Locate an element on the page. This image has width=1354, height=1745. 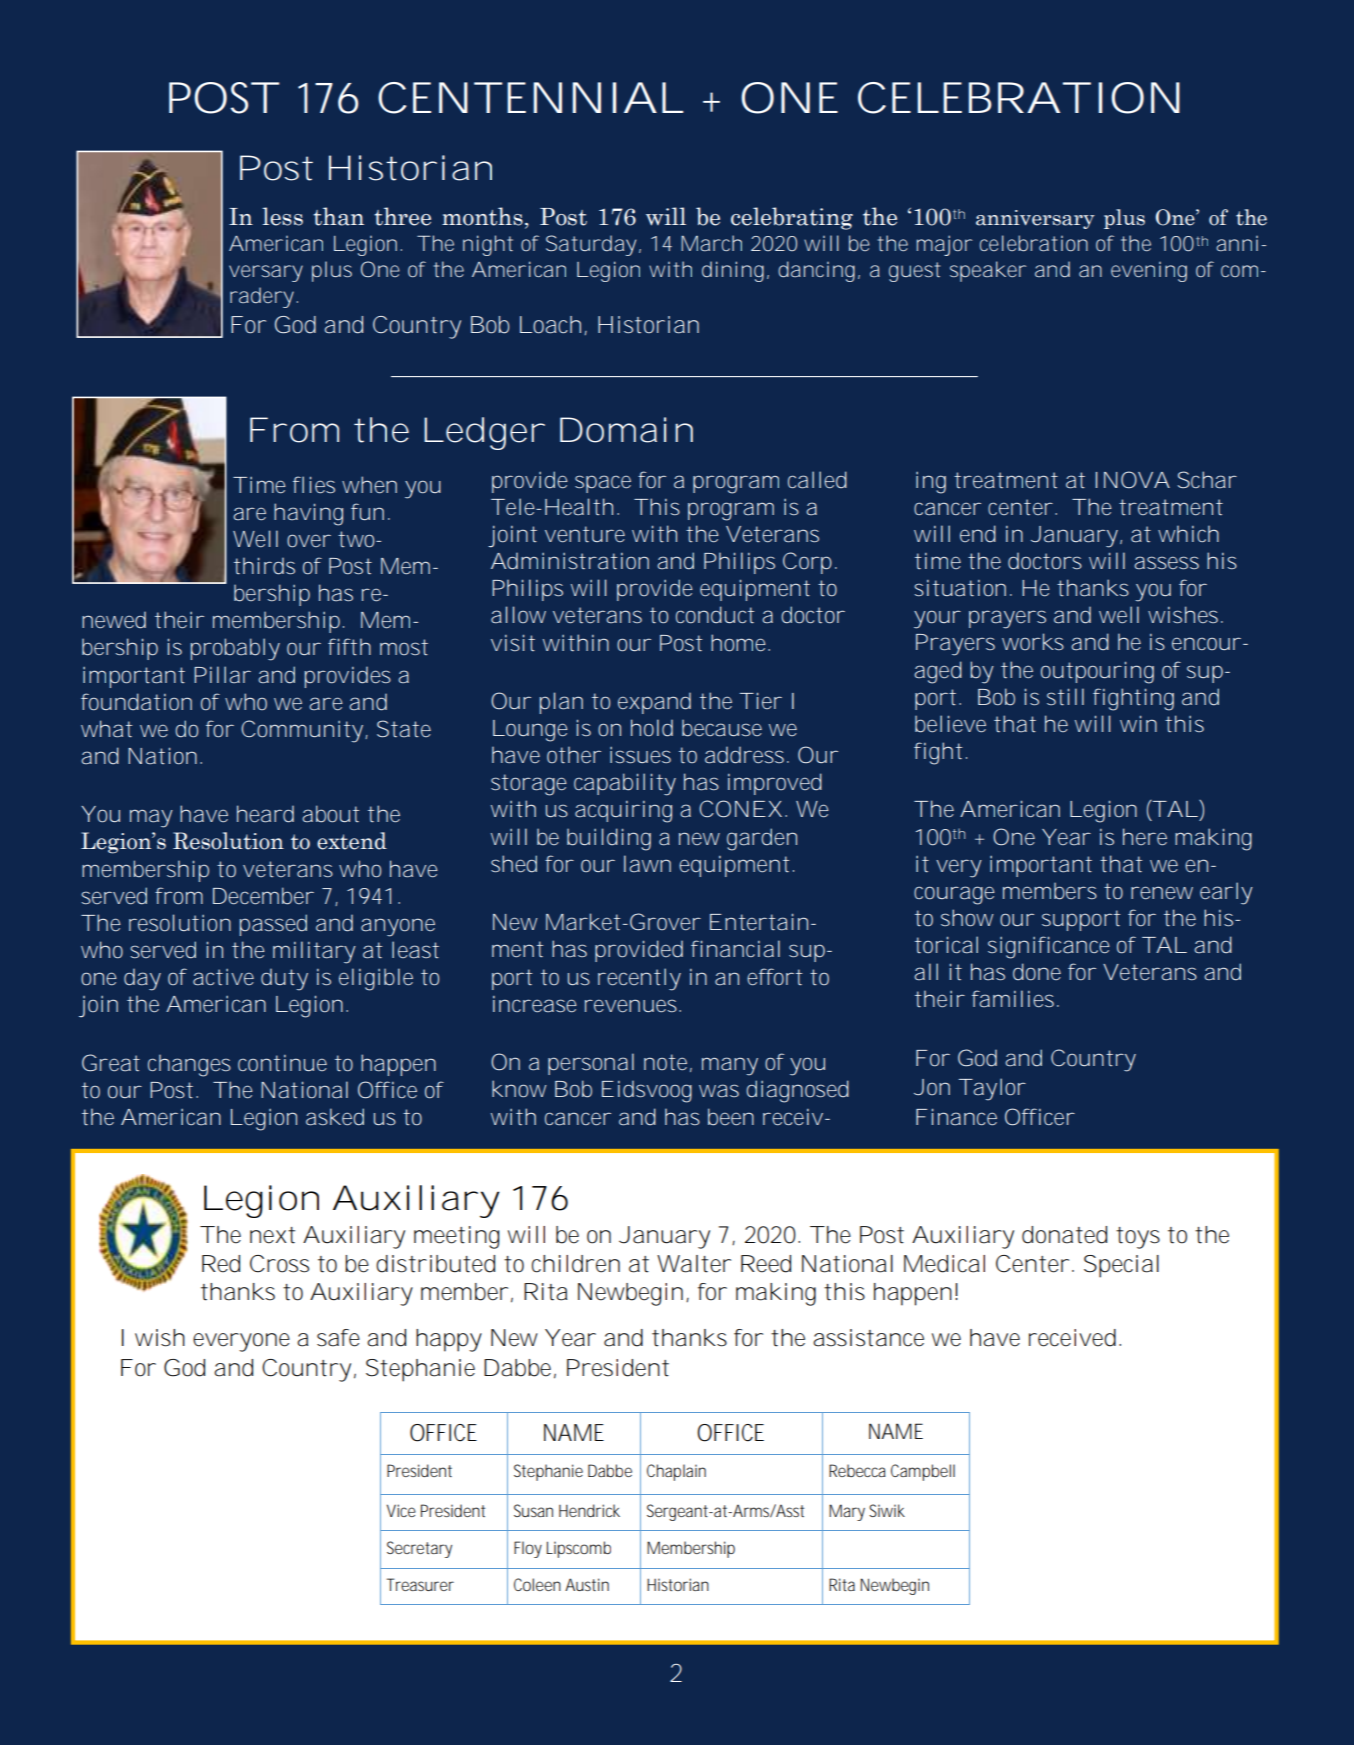
evening is located at coordinates (1149, 272).
